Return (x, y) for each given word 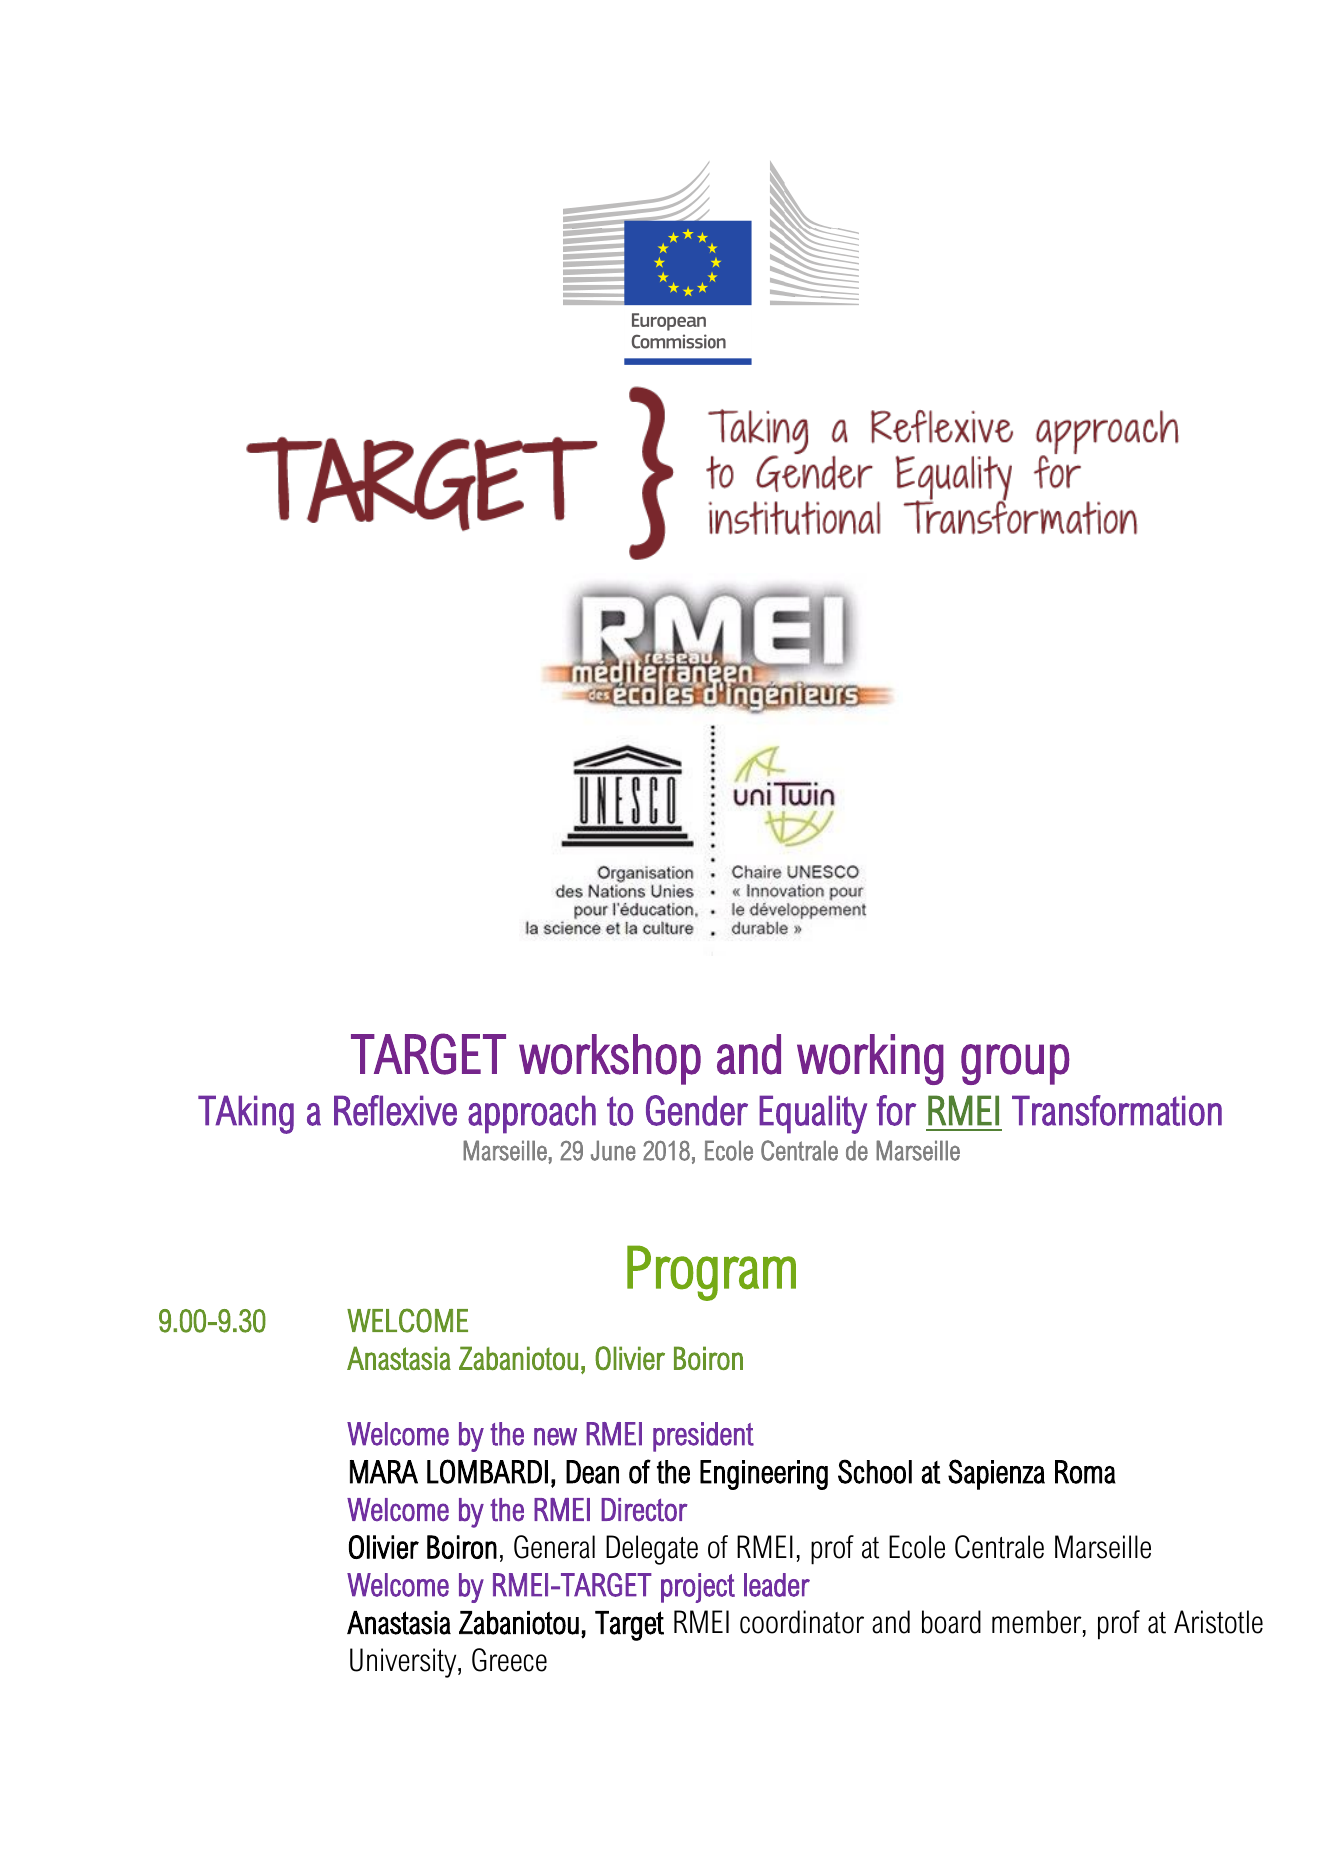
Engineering (764, 1475)
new (555, 1437)
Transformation (1117, 1110)
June (613, 1150)
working (870, 1059)
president (703, 1437)
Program (711, 1273)
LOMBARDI (487, 1471)
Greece (509, 1660)
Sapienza (996, 1474)
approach (532, 1114)
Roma (1085, 1472)
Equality (813, 1114)
